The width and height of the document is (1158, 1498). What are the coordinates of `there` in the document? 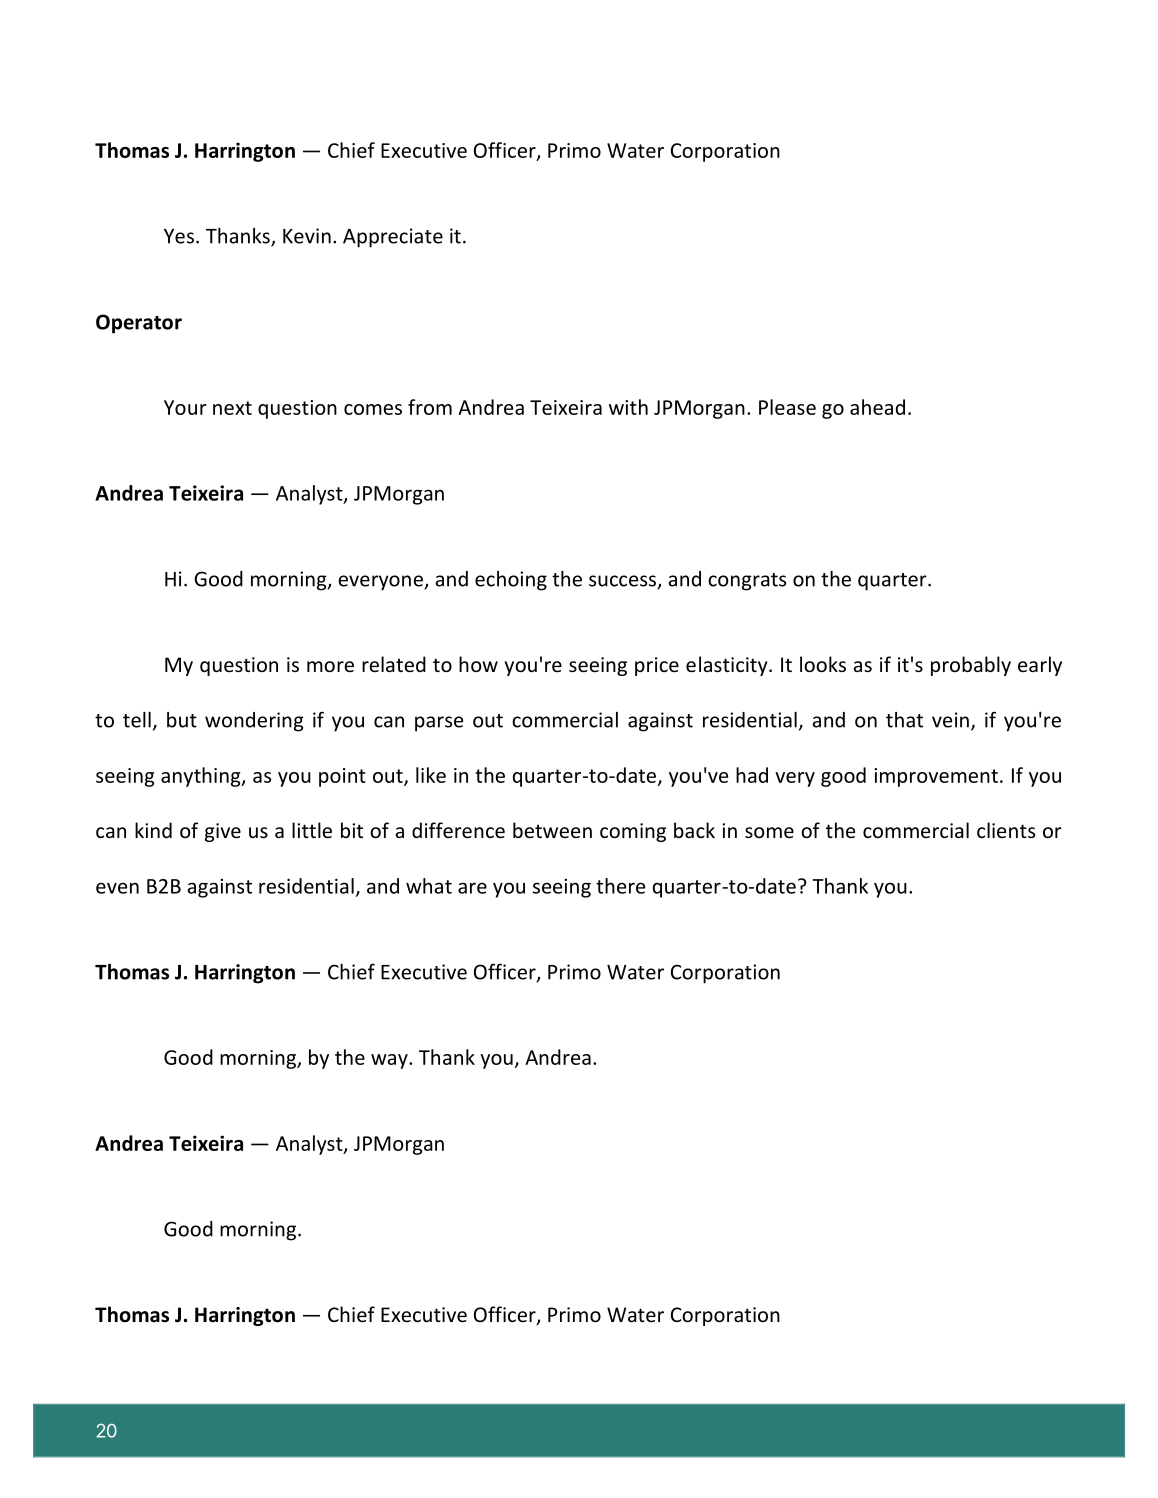 It's located at (620, 886).
